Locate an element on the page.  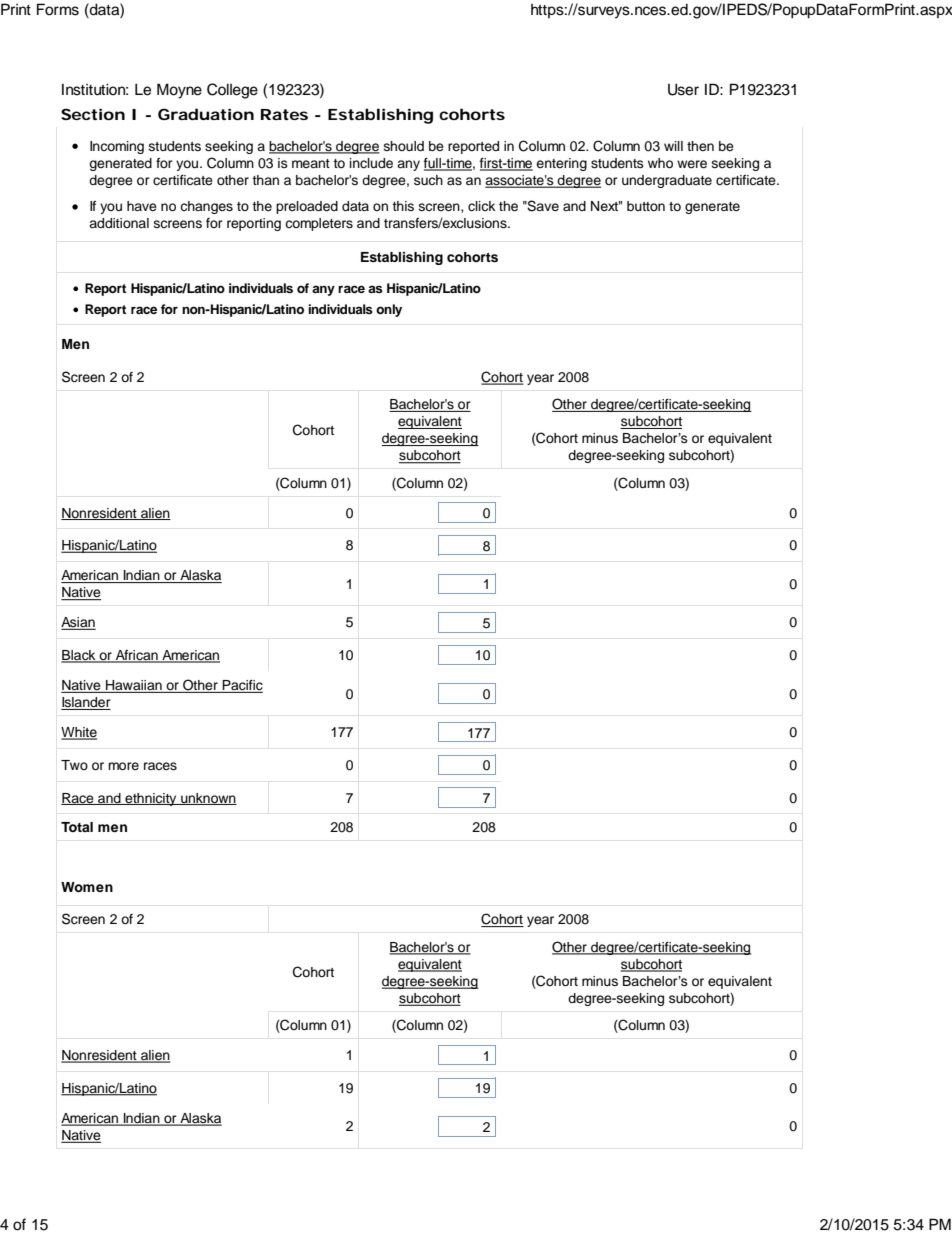
Asian is located at coordinates (78, 623).
